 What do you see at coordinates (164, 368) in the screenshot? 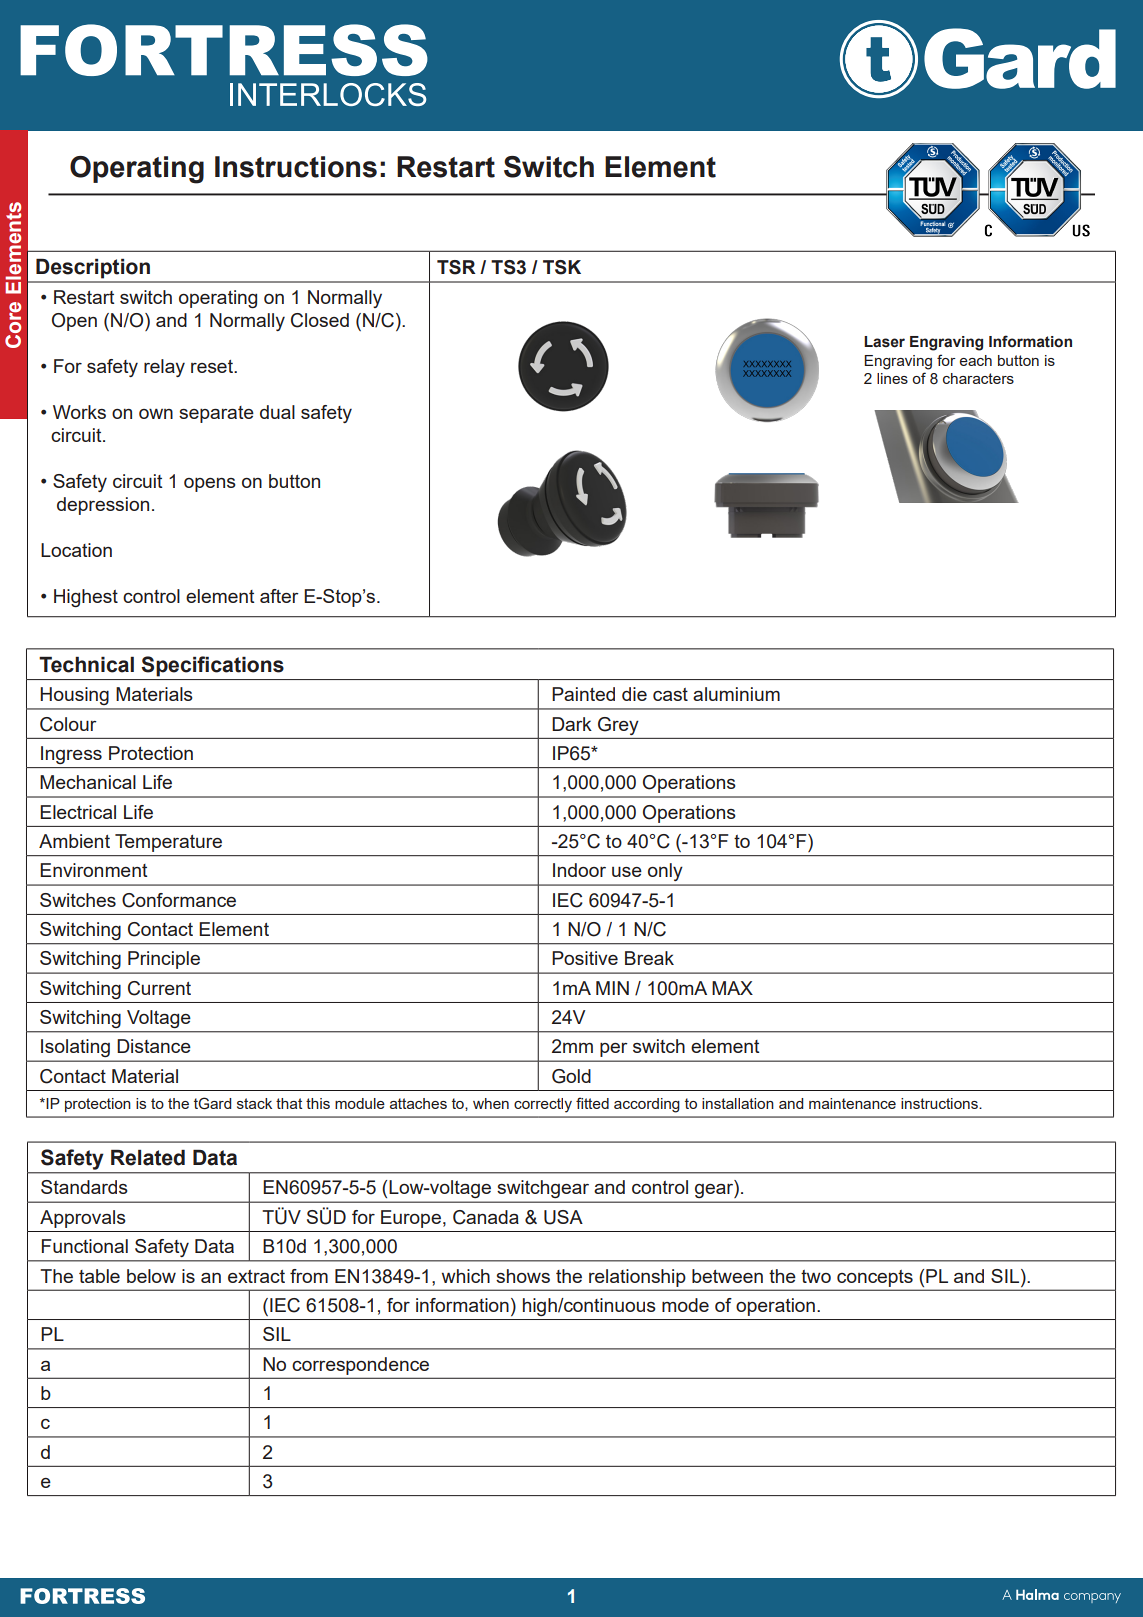
I see `relay` at bounding box center [164, 368].
